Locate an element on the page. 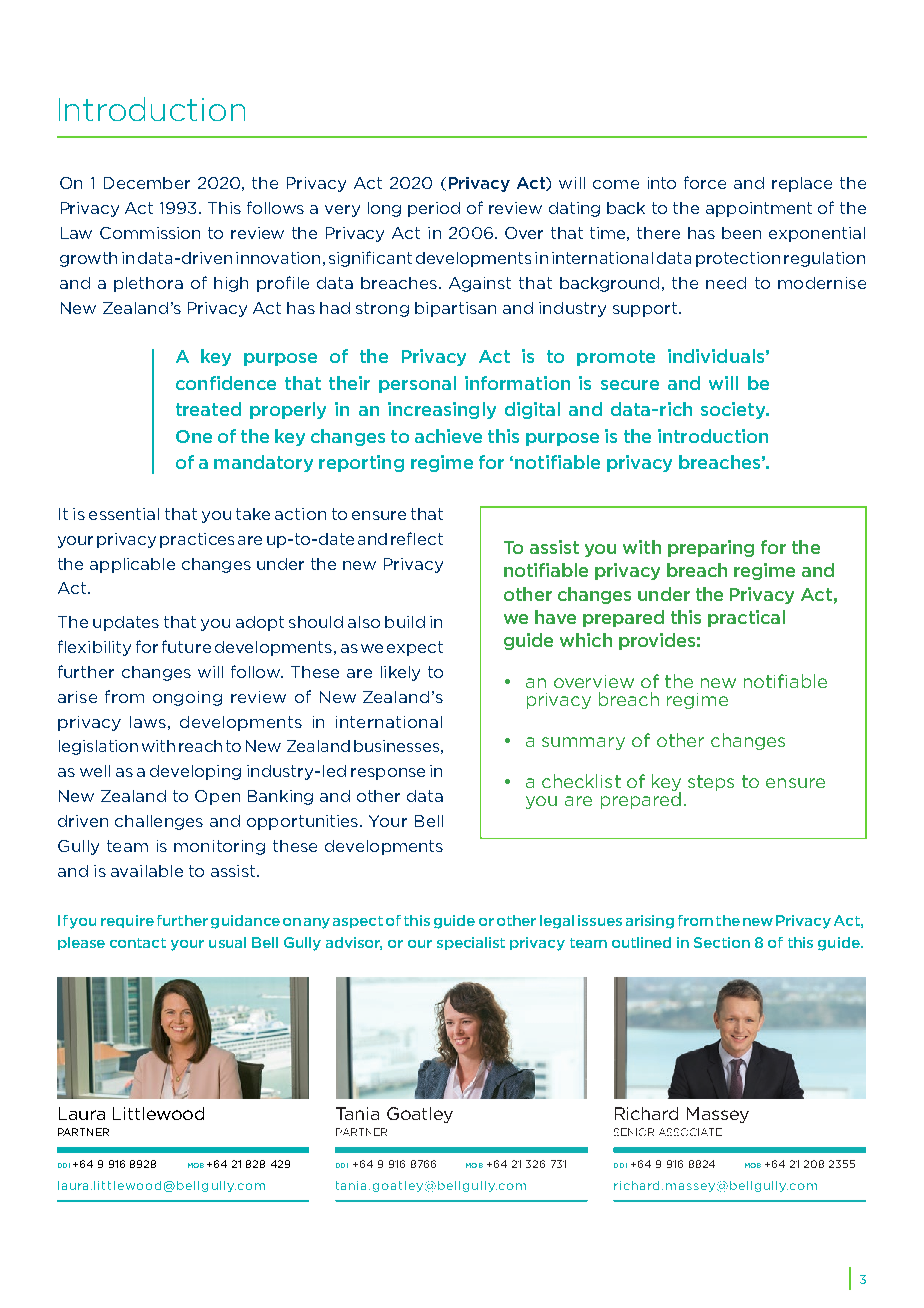  Commission is located at coordinates (150, 233).
